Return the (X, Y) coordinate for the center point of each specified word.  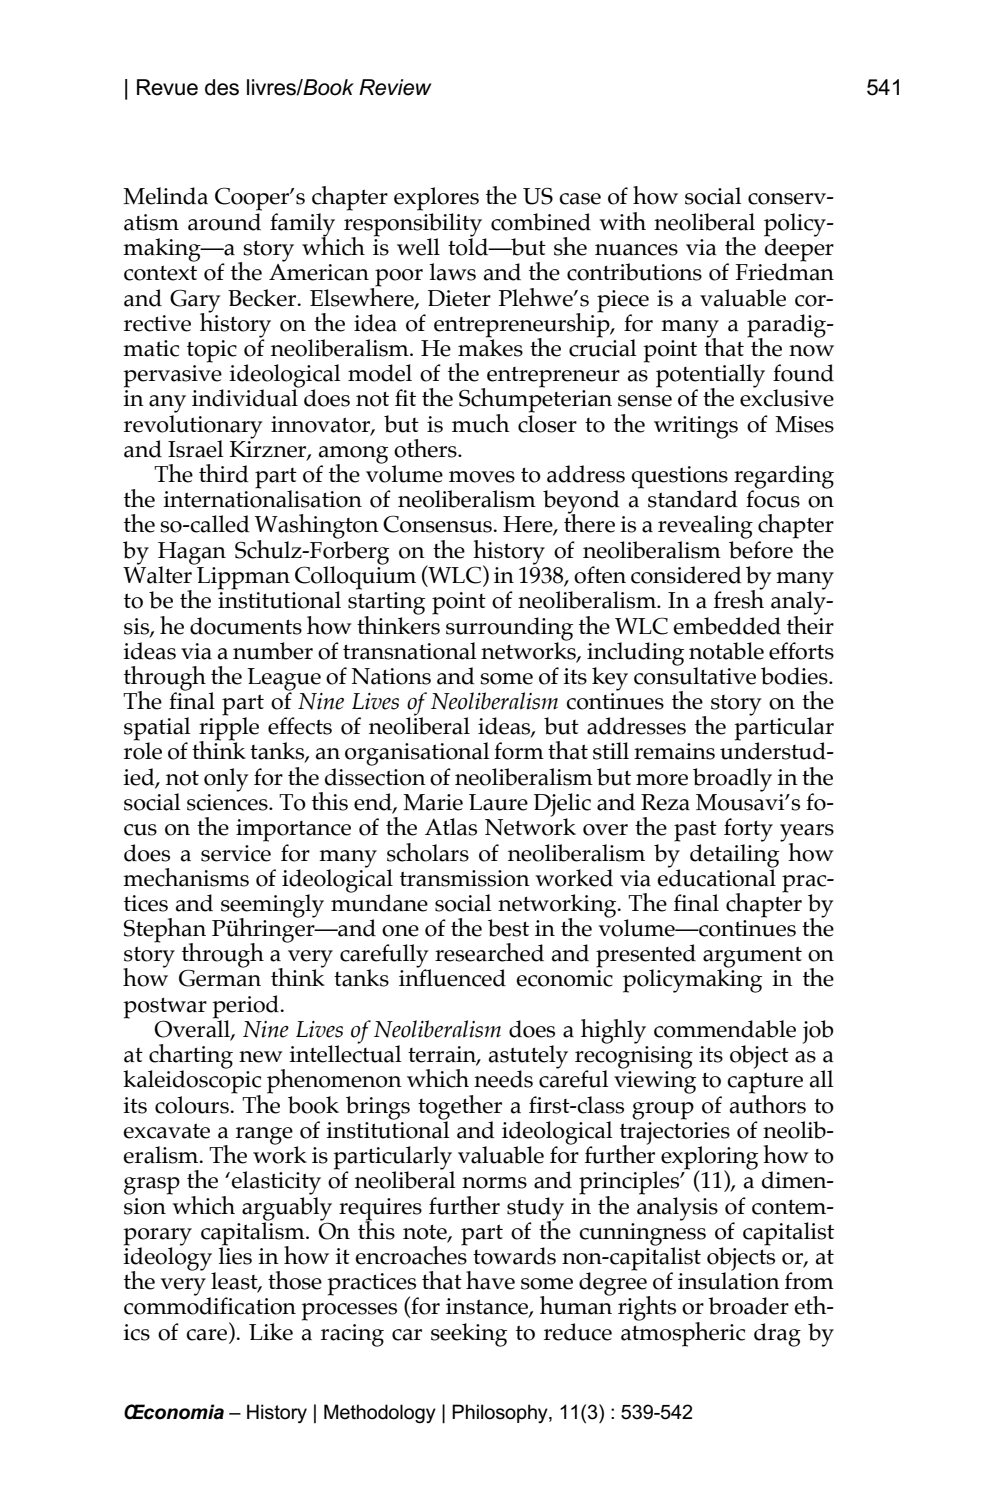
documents (246, 626)
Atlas (451, 827)
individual (246, 397)
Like (271, 1332)
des (222, 87)
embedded (727, 626)
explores (436, 199)
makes (490, 347)
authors (768, 1103)
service (236, 853)
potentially (710, 377)
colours (193, 1105)
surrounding (509, 629)
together (460, 1107)
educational (717, 876)
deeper (799, 250)
